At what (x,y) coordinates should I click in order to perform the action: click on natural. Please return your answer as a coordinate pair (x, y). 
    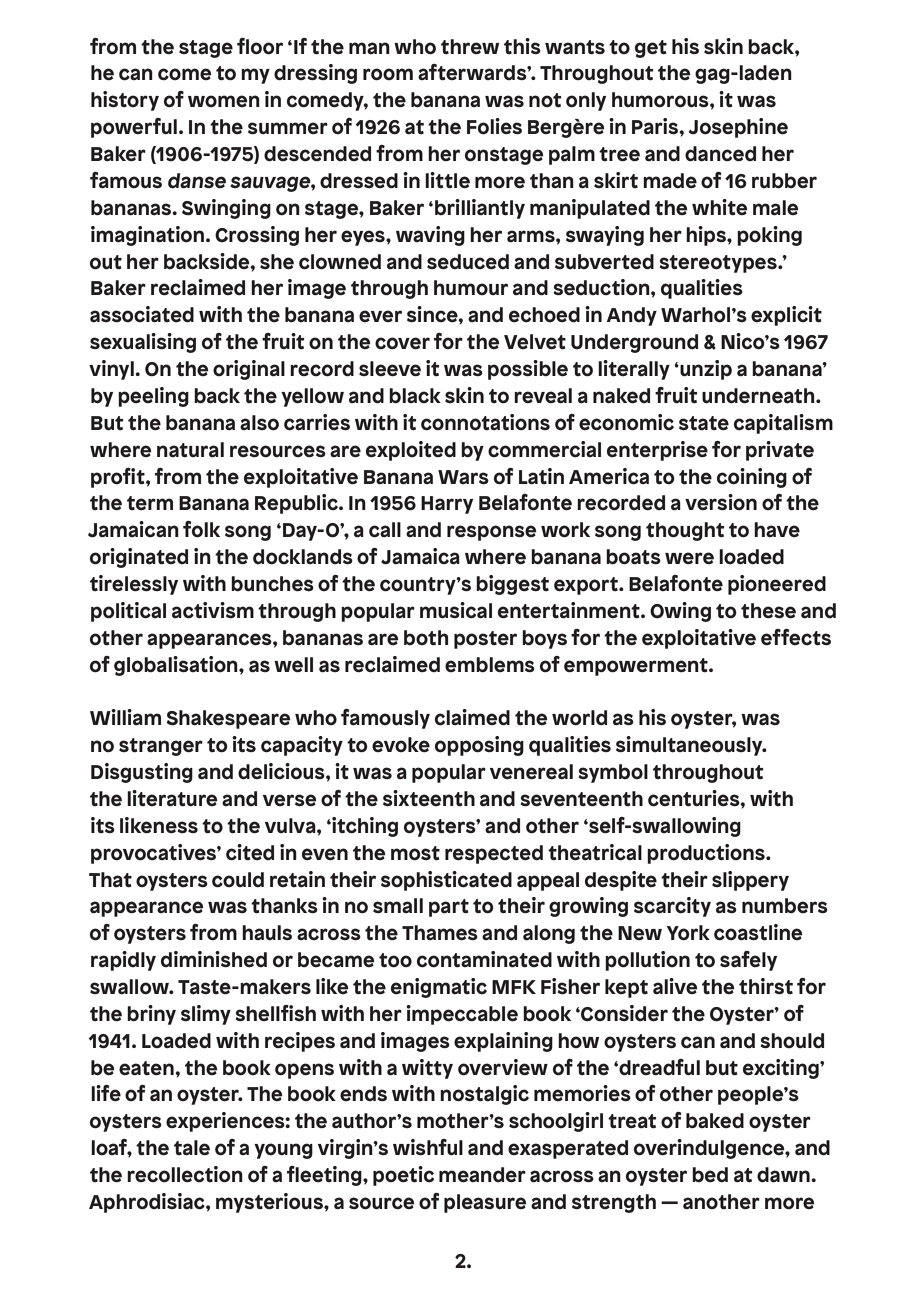
    Looking at the image, I should click on (190, 450).
